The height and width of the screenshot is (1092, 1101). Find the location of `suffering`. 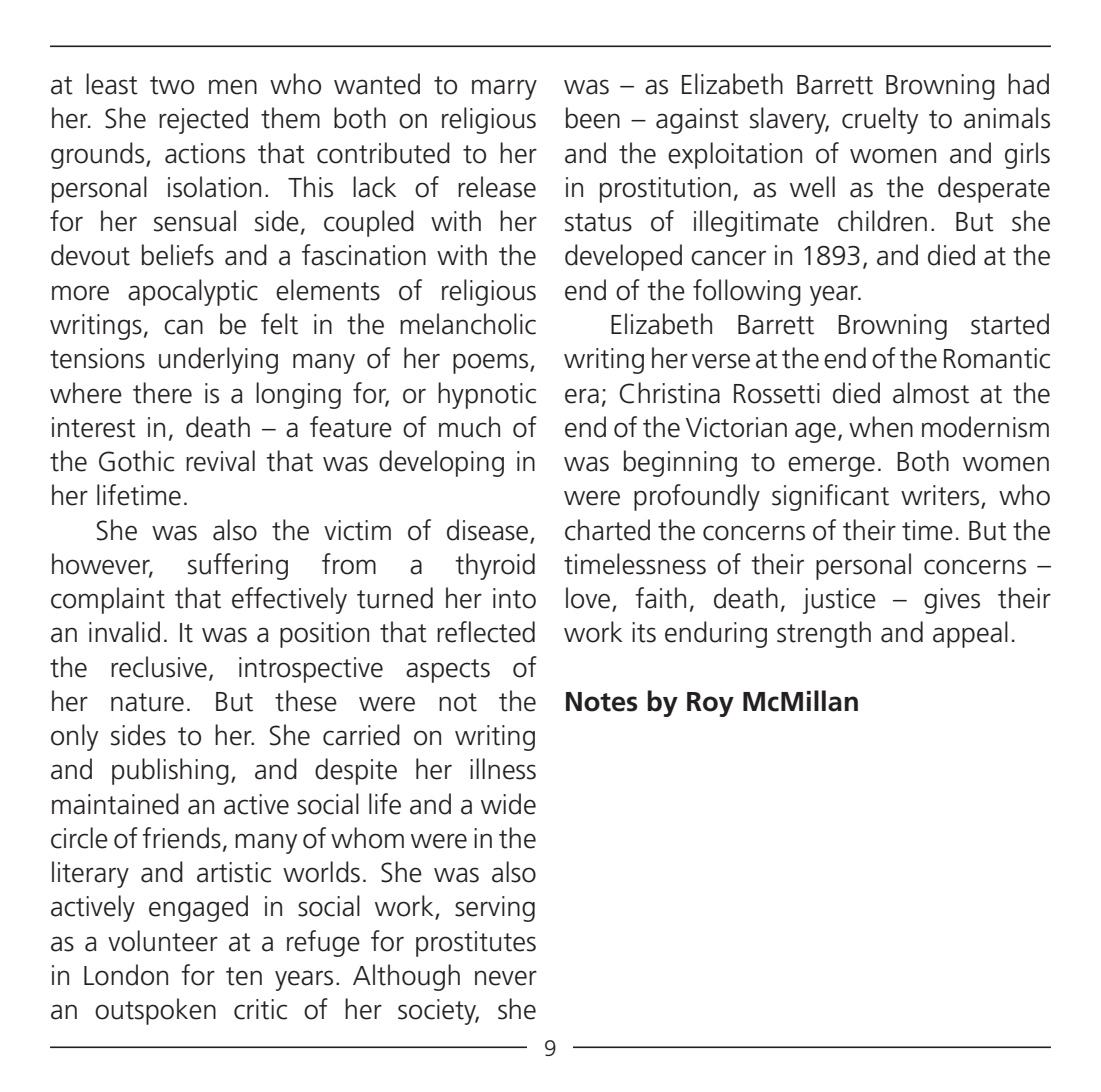

suffering is located at coordinates (238, 566).
